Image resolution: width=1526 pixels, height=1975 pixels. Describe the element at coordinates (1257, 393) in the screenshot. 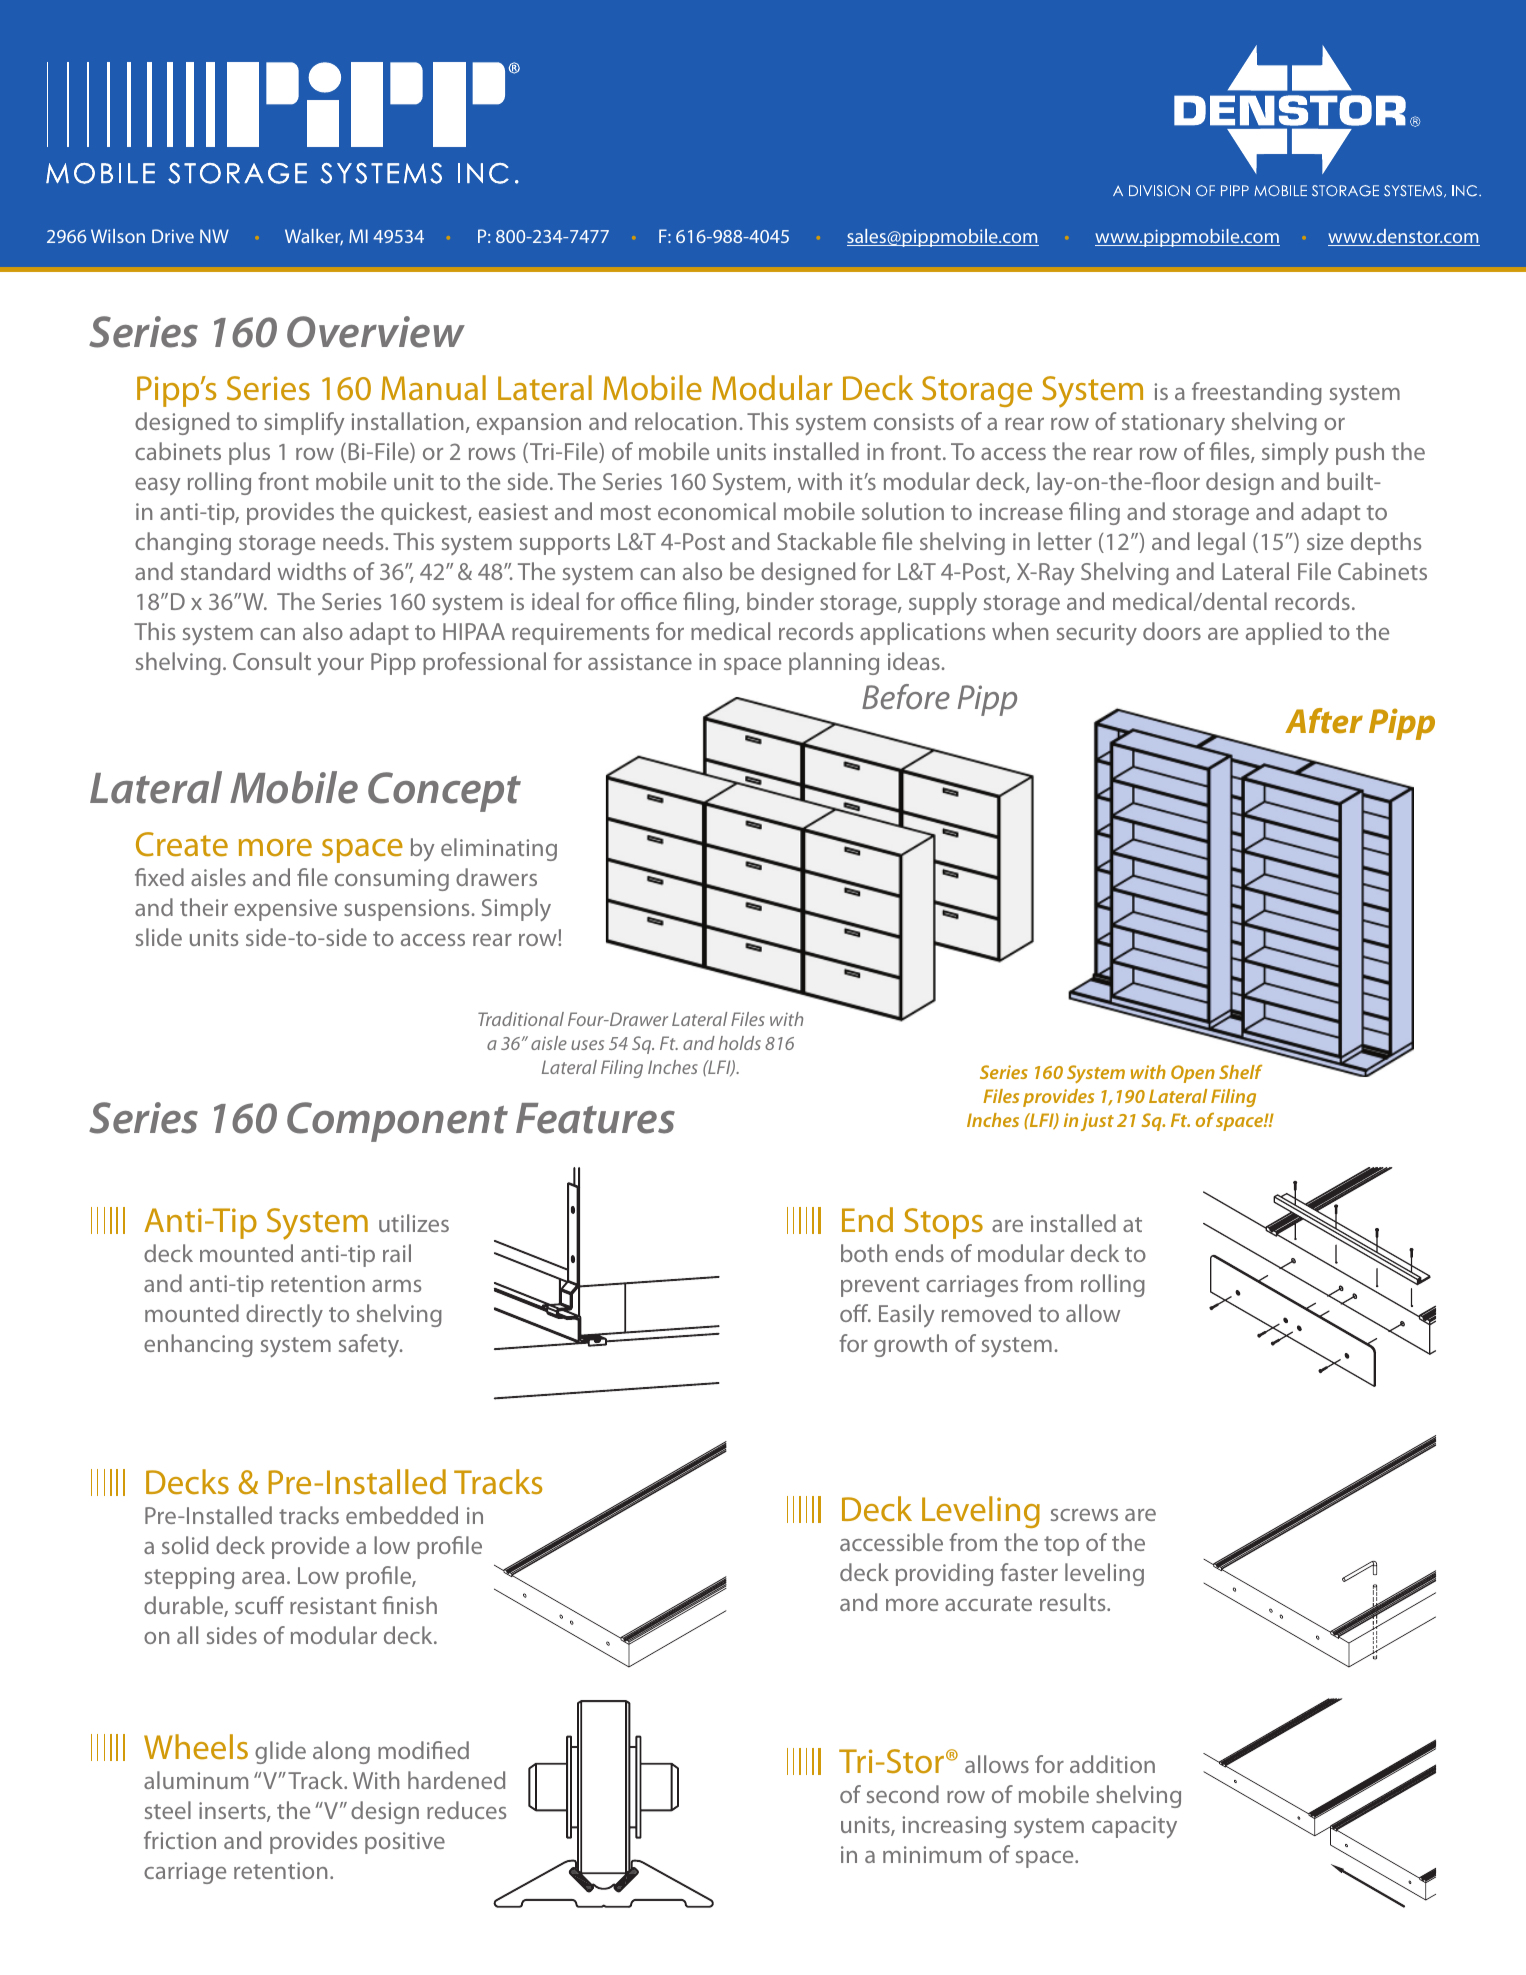

I see `freestanding` at that location.
